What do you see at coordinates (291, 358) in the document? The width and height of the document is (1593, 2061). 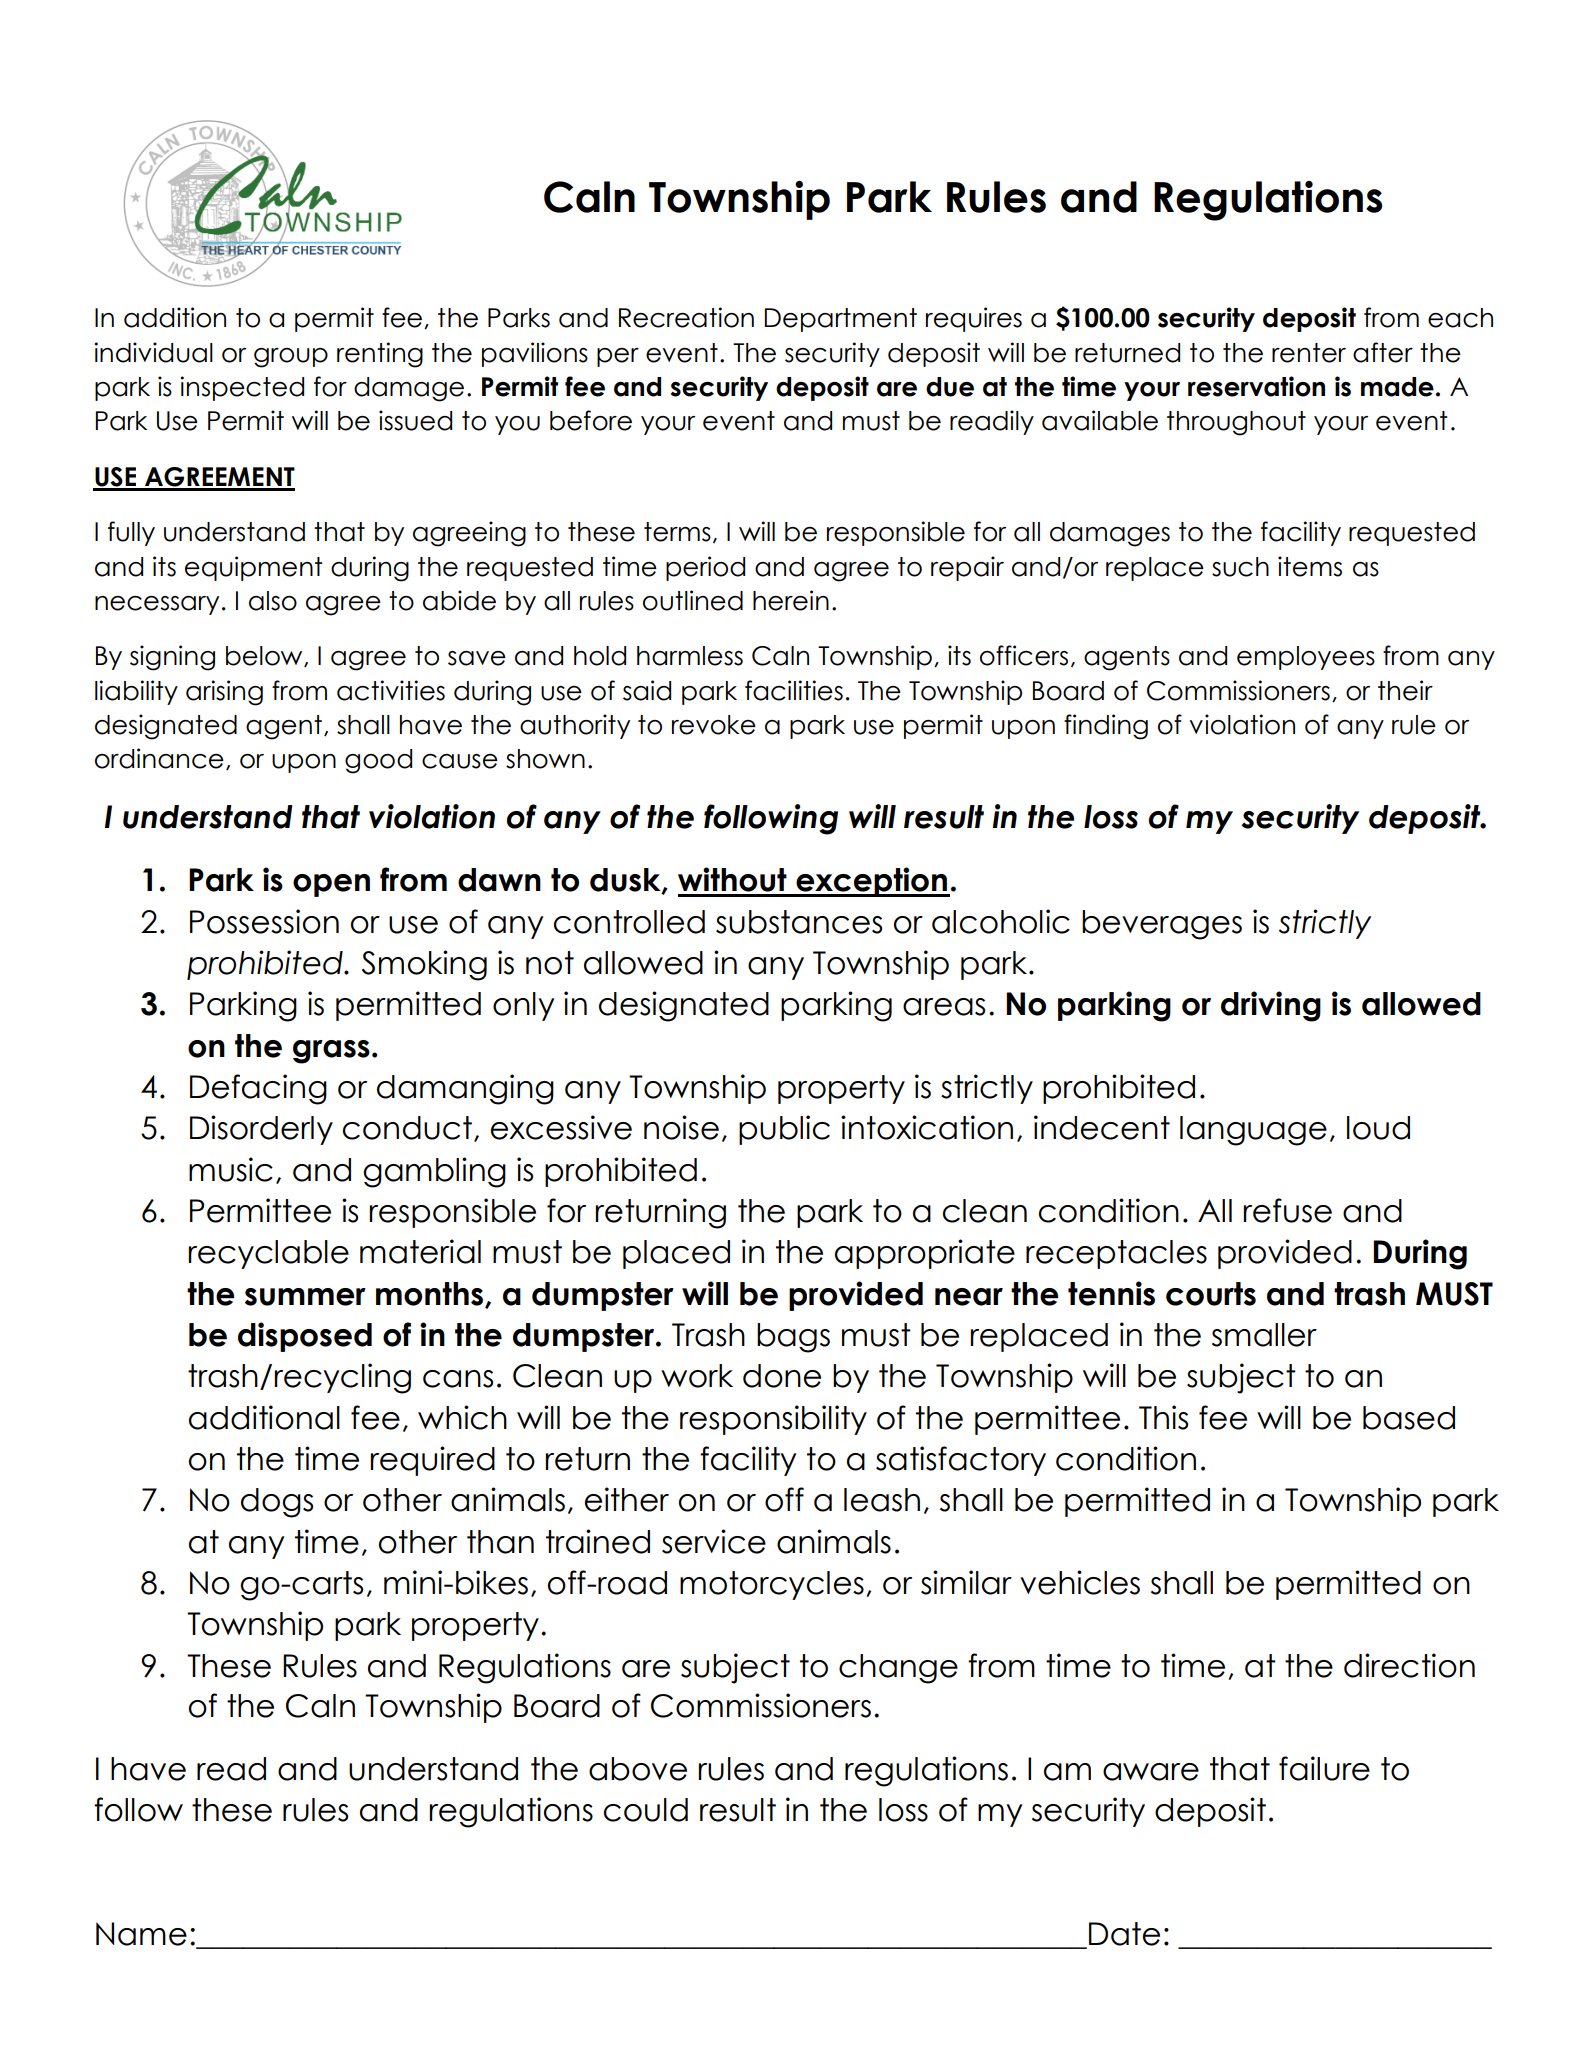 I see `group` at bounding box center [291, 358].
